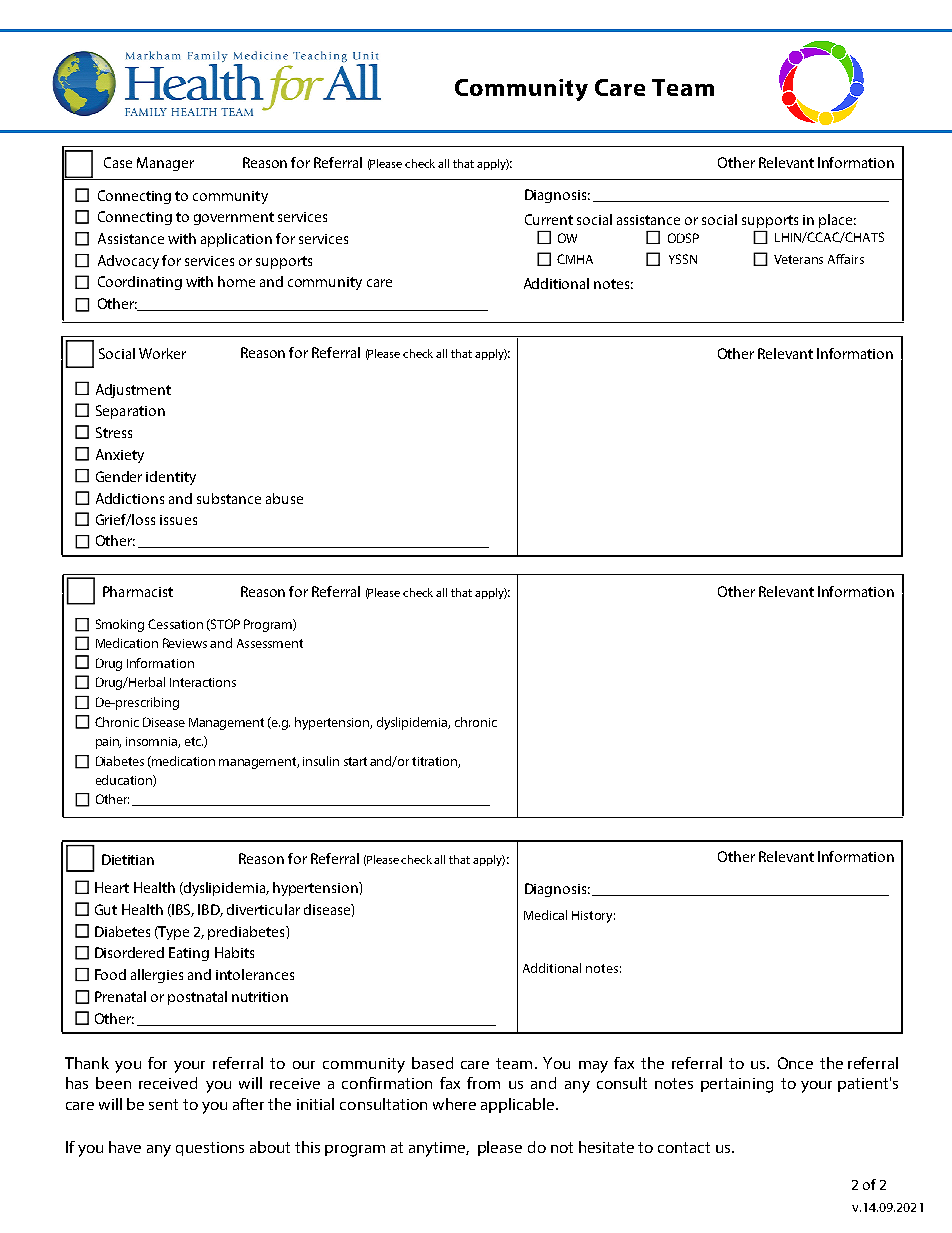 The width and height of the screenshot is (952, 1233). Describe the element at coordinates (798, 259) in the screenshot. I see `Veterans` at that location.
